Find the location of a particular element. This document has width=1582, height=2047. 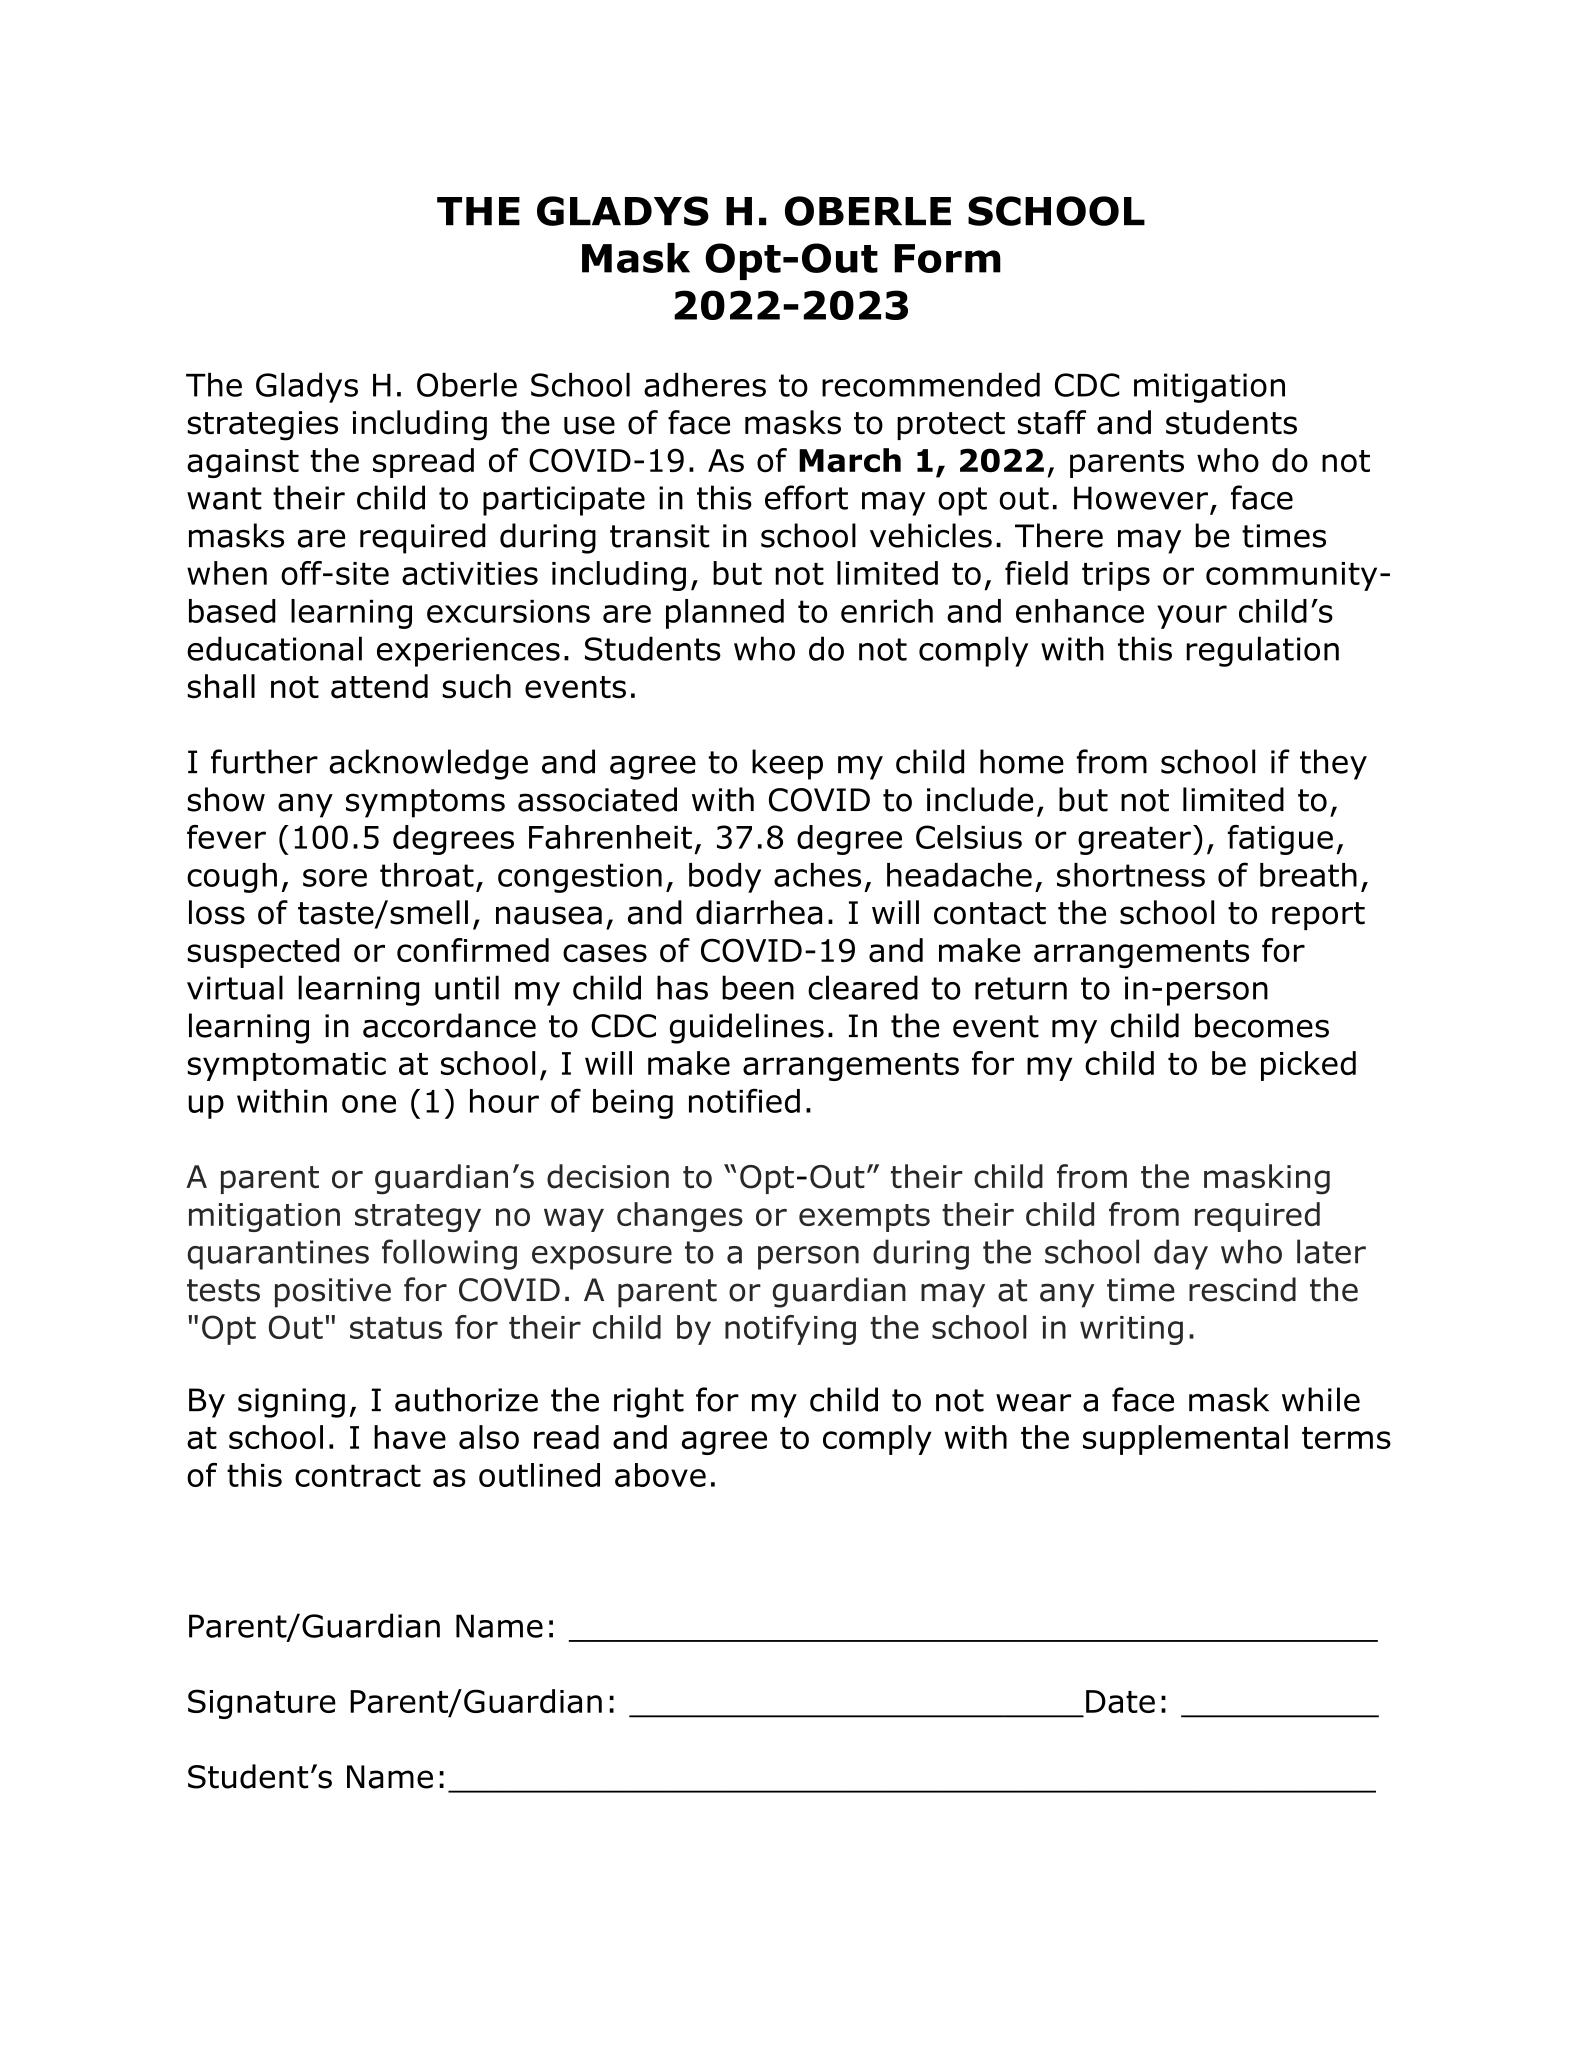

been is located at coordinates (758, 987).
